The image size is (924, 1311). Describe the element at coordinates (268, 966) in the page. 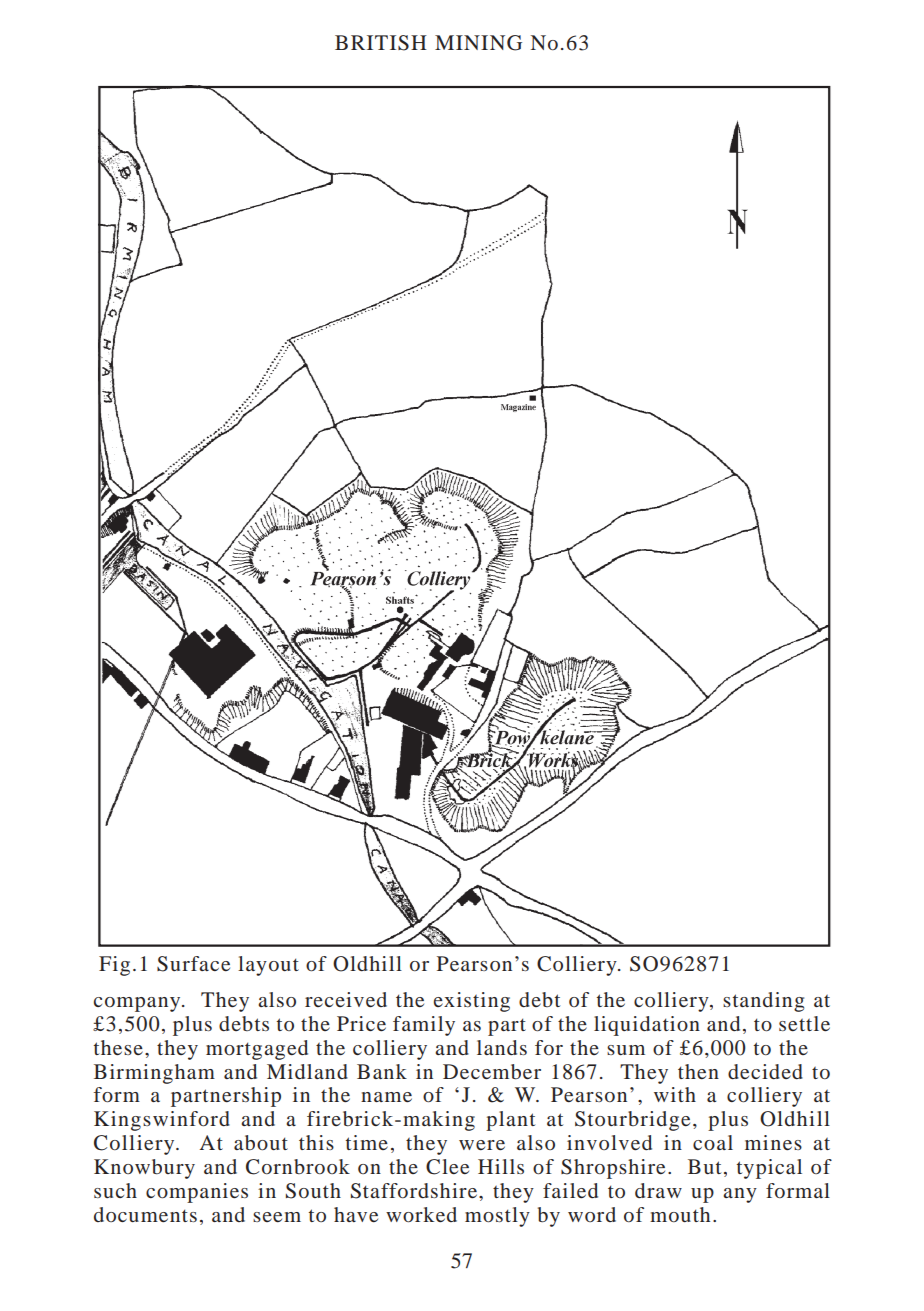

I see `layout` at that location.
